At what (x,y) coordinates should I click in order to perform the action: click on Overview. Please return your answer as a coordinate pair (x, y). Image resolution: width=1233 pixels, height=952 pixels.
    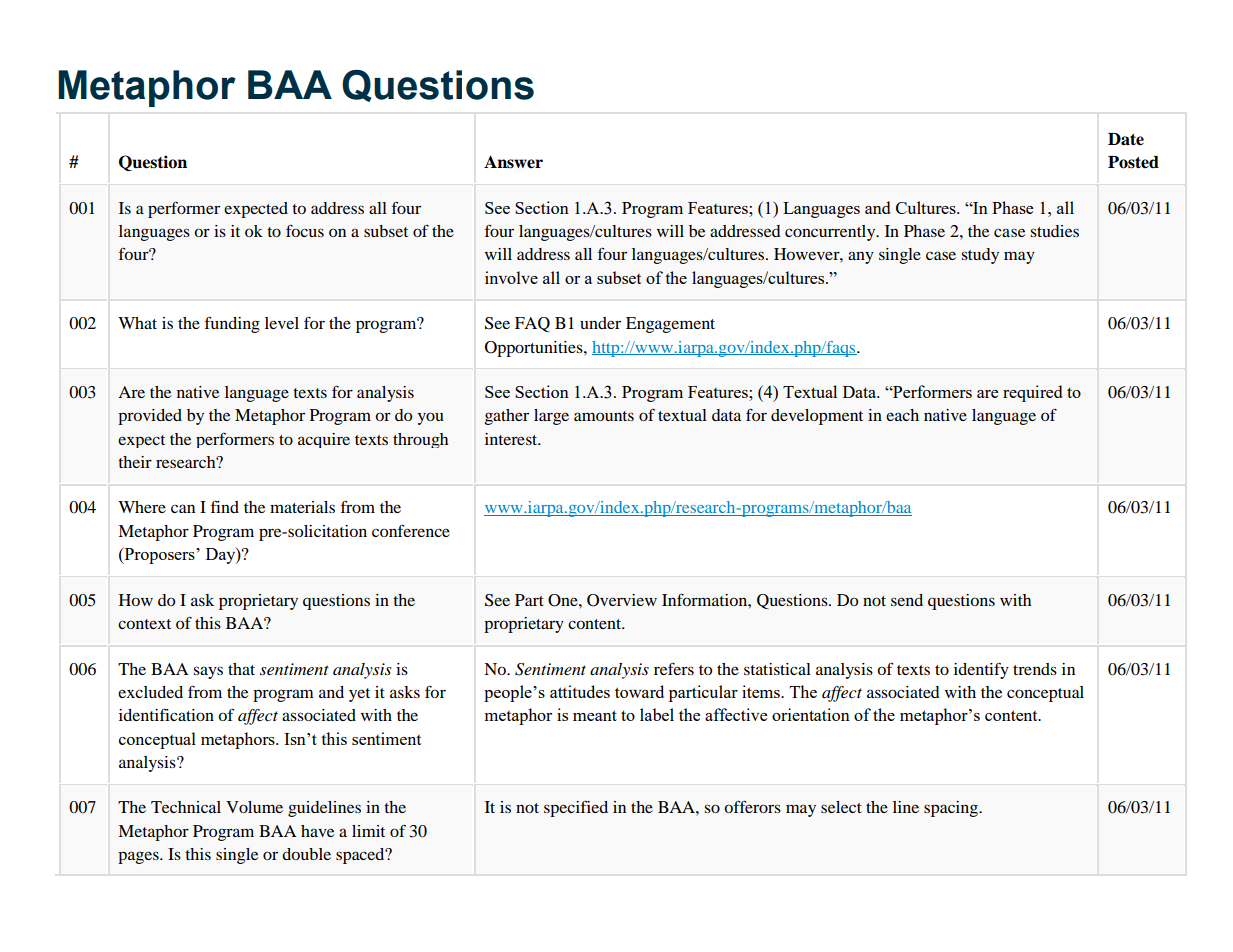
    Looking at the image, I should click on (622, 600).
